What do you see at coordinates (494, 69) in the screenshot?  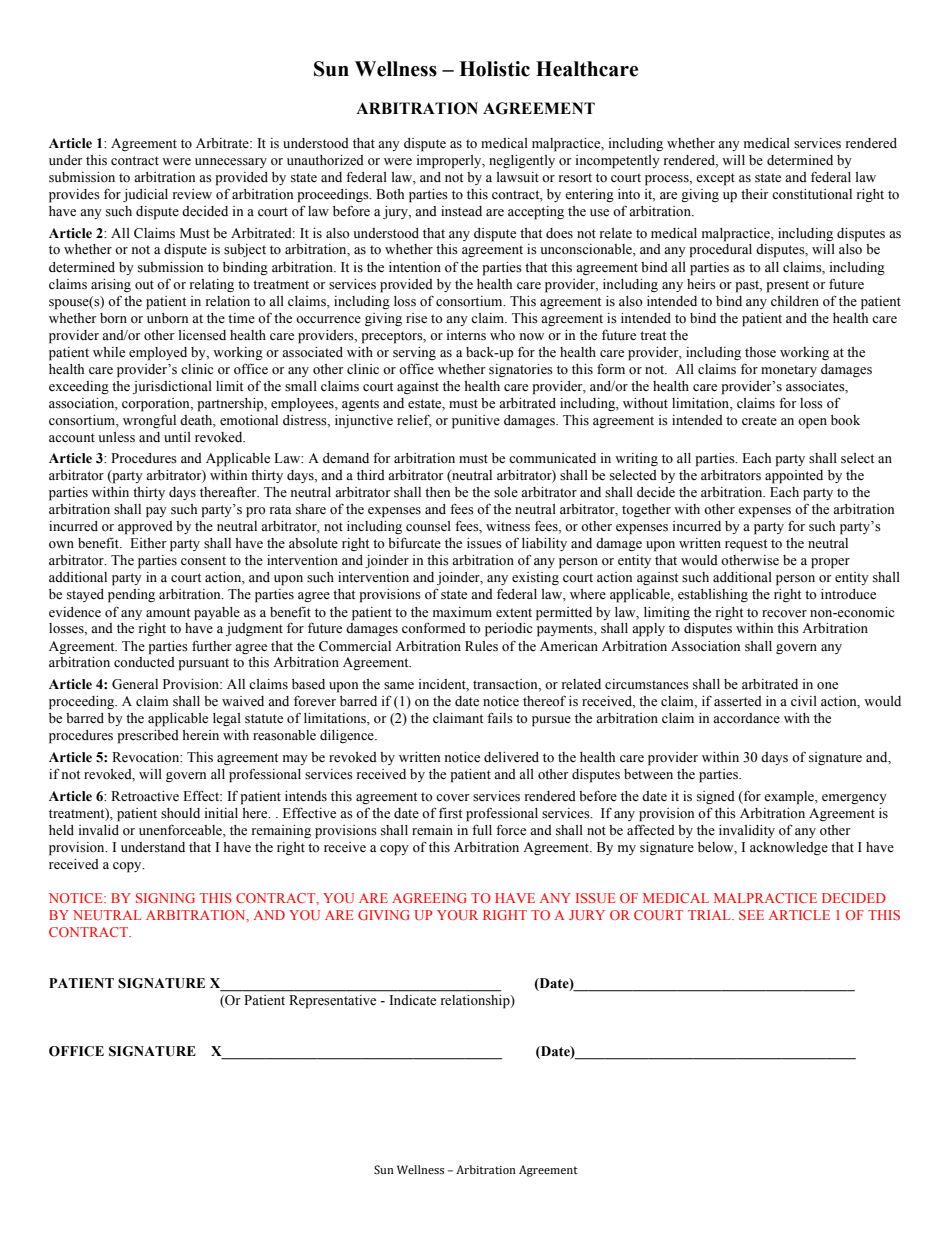 I see `Holistic` at bounding box center [494, 69].
